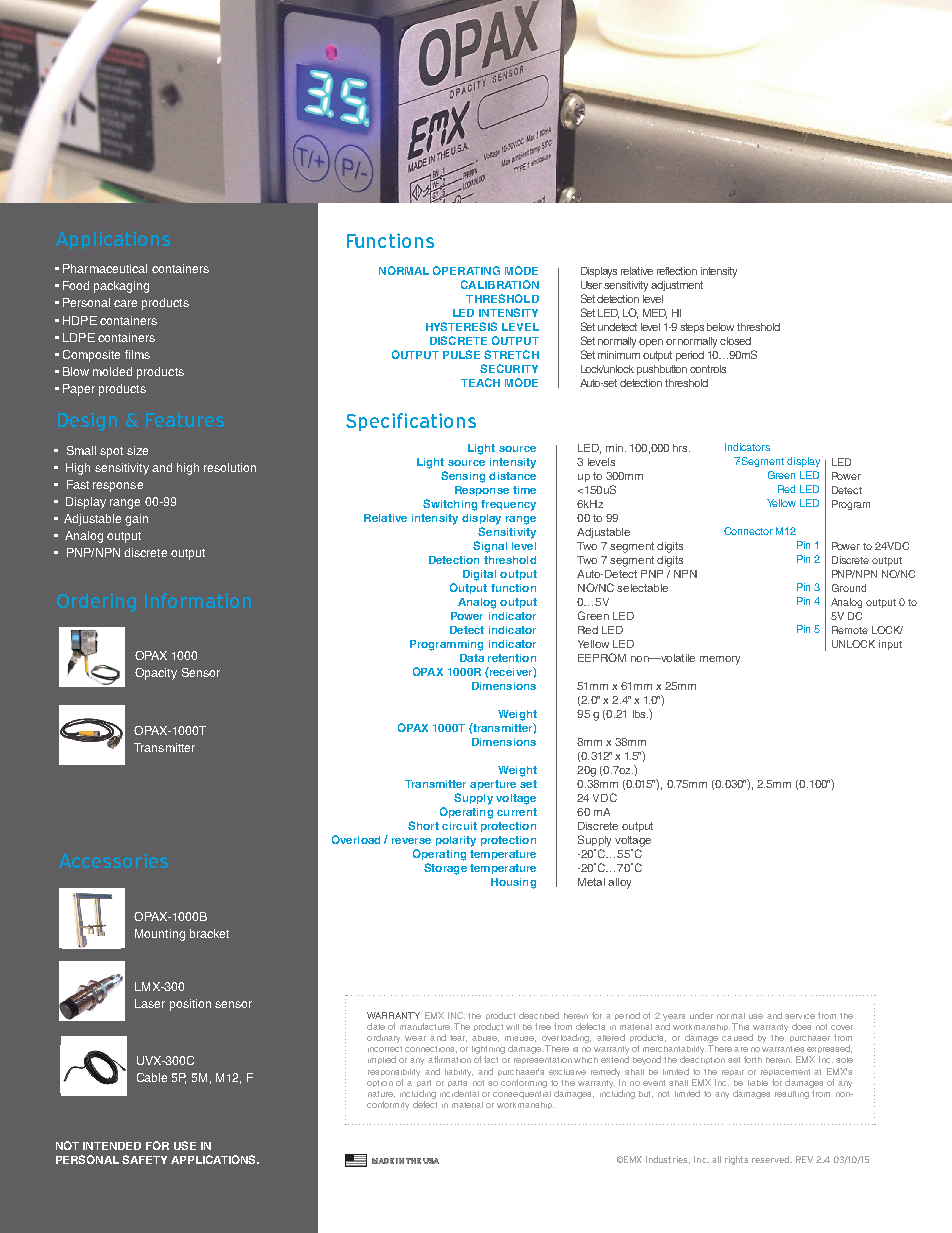 Image resolution: width=952 pixels, height=1233 pixels. What do you see at coordinates (431, 1161) in the screenshot?
I see `USA` at bounding box center [431, 1161].
